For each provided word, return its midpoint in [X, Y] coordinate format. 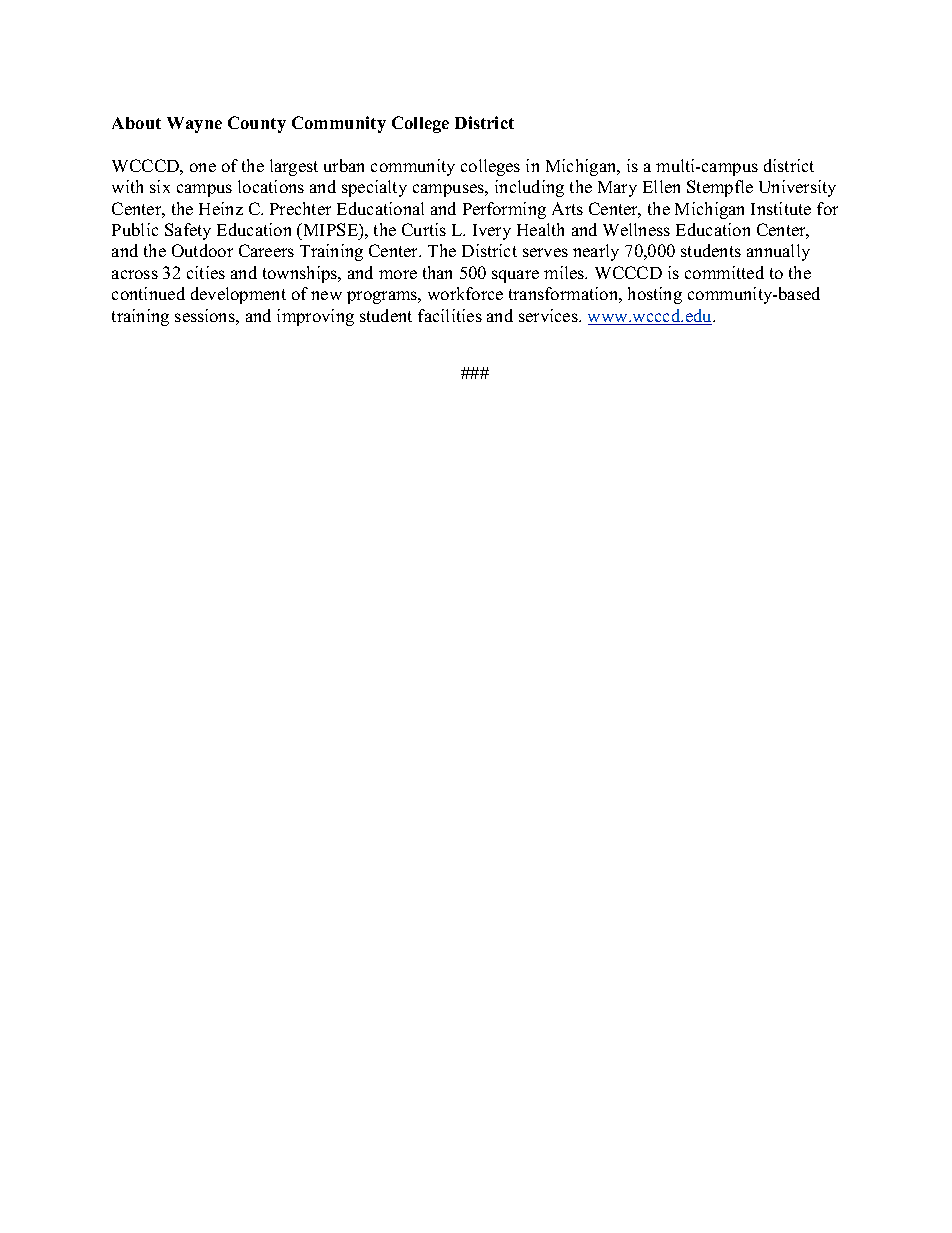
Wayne [194, 125]
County [257, 124]
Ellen [661, 186]
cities [206, 272]
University [797, 188]
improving [315, 317]
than [437, 272]
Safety [188, 231]
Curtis [424, 229]
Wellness [636, 229]
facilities [450, 315]
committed [724, 272]
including [529, 188]
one [203, 167]
